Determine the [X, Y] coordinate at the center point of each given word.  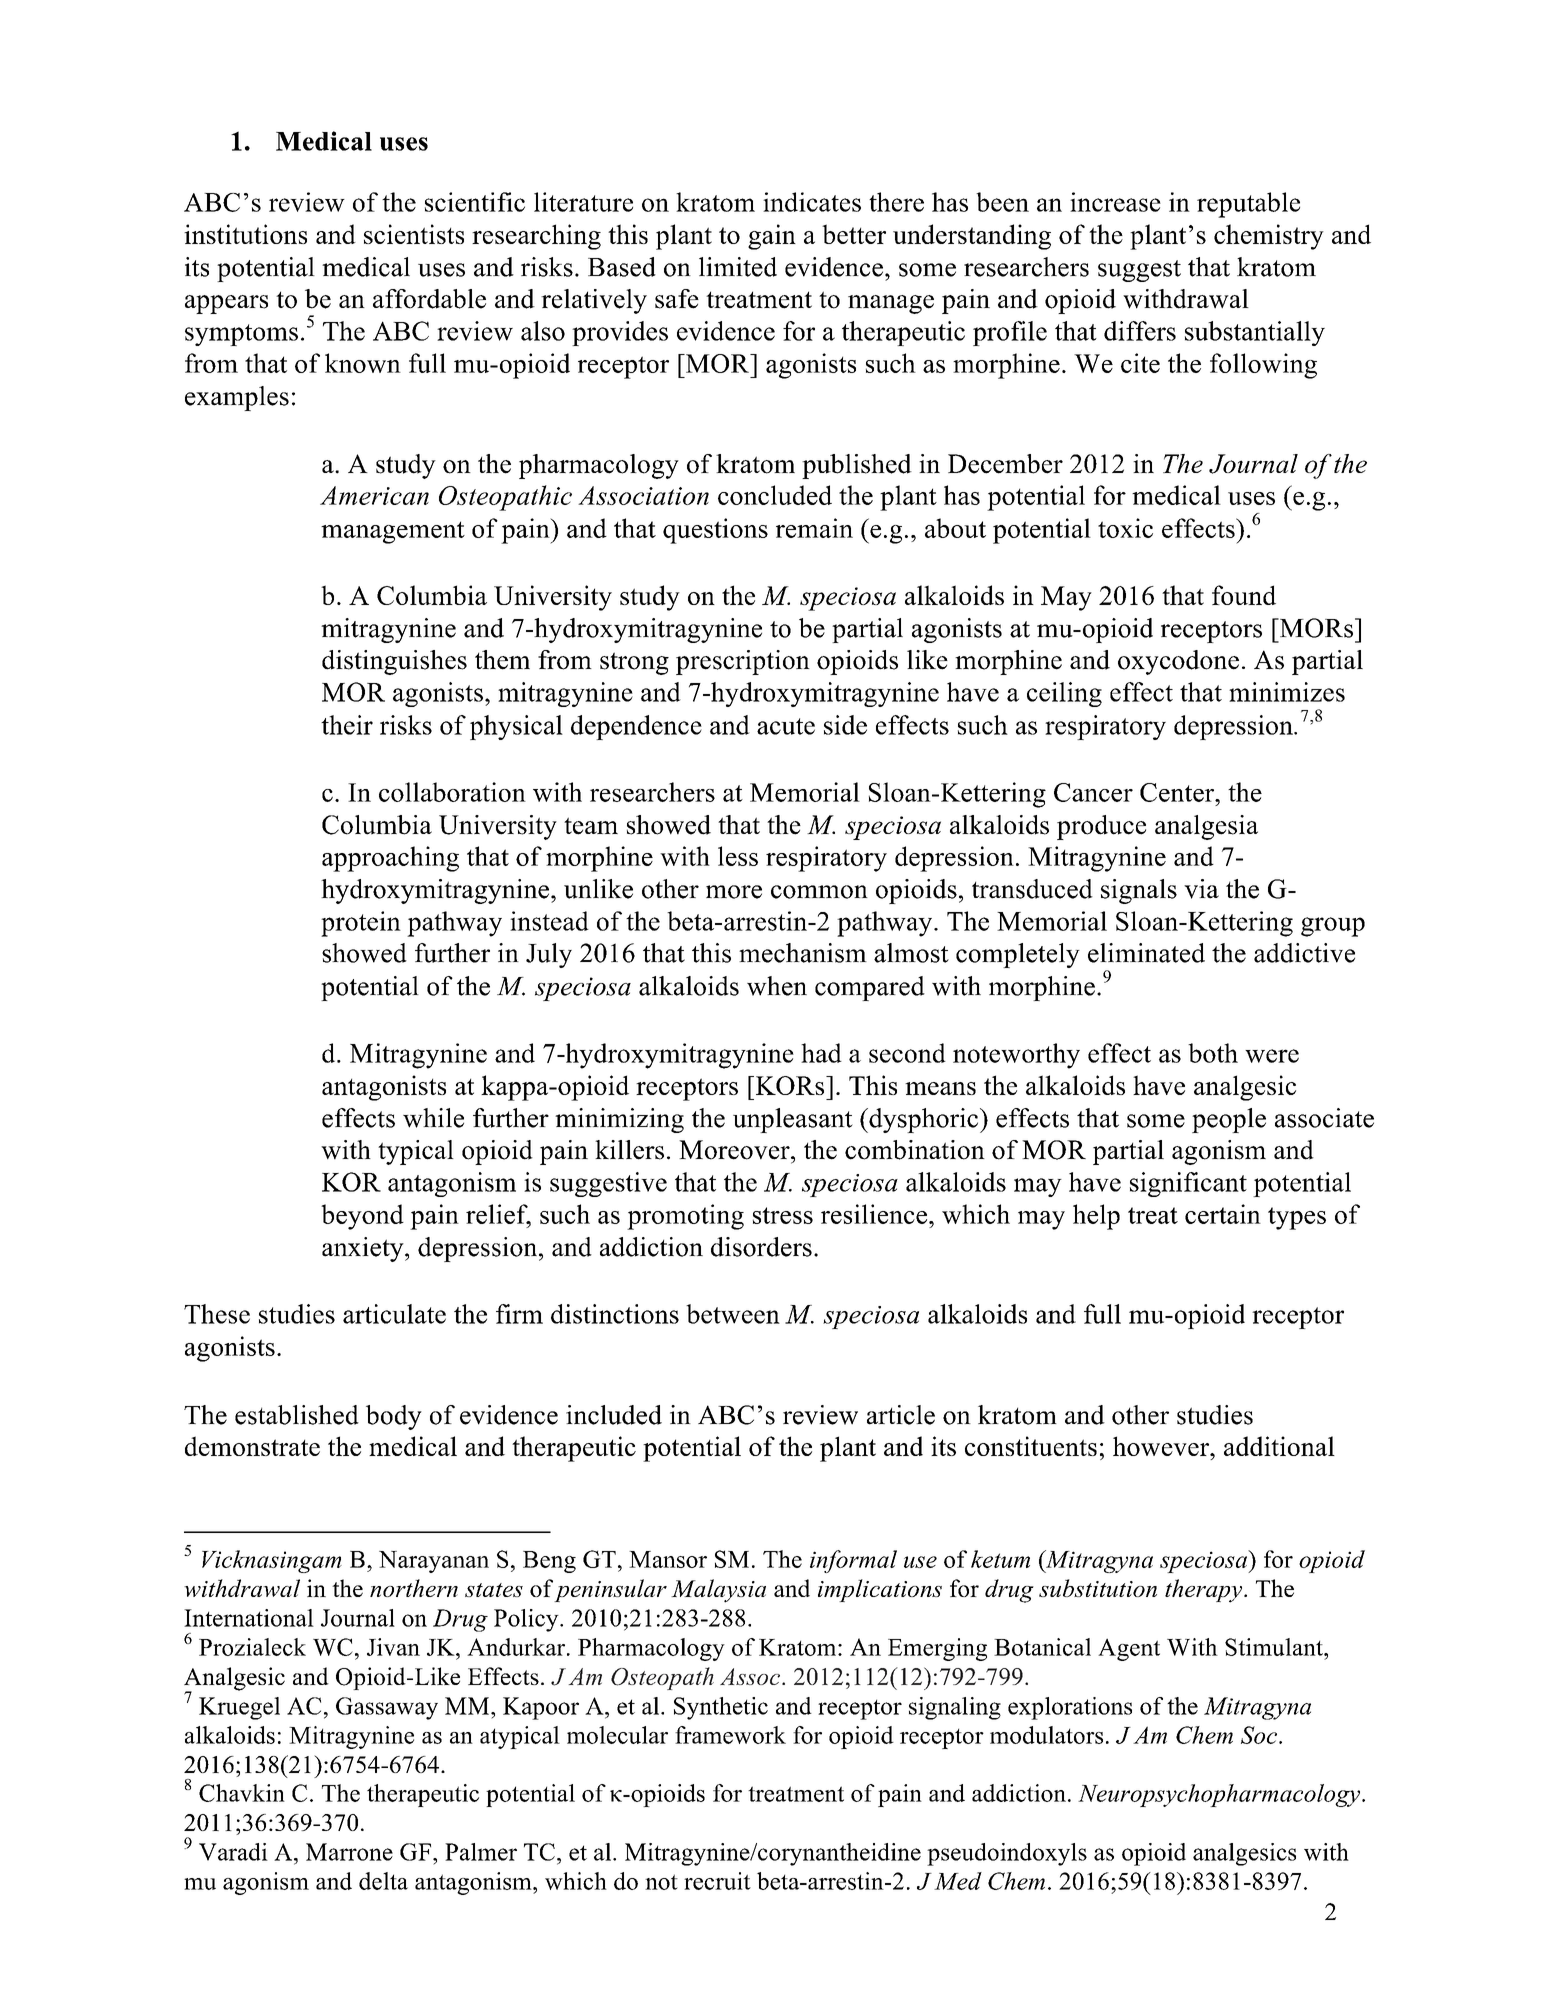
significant [1188, 1184]
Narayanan [434, 1562]
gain [772, 237]
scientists [414, 234]
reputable [1248, 205]
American [374, 495]
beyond [362, 1217]
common [819, 892]
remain [814, 528]
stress [783, 1215]
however [1162, 1446]
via [1201, 889]
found [1244, 595]
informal [853, 1561]
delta [383, 1881]
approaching [390, 859]
